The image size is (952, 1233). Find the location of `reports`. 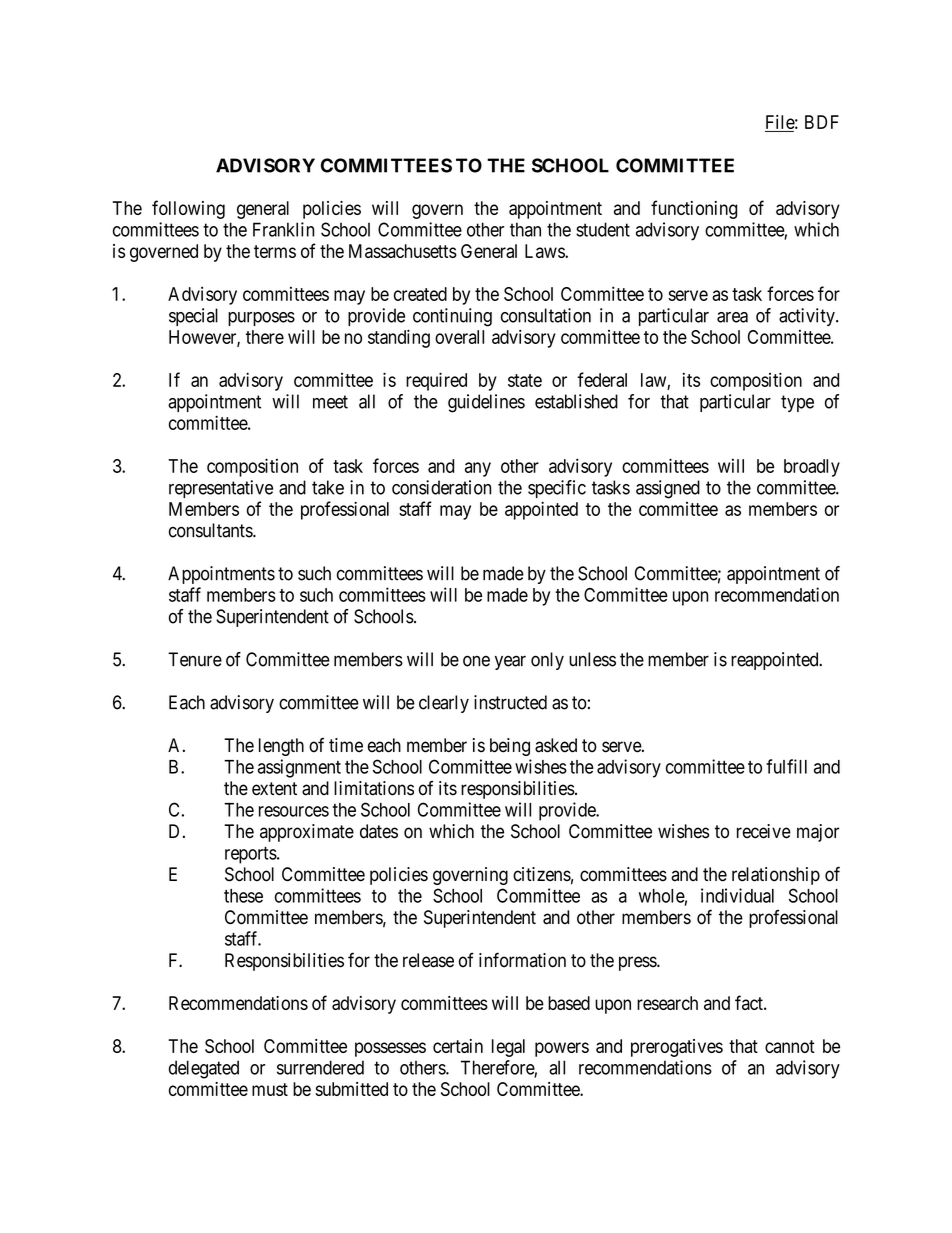

reports is located at coordinates (251, 855).
